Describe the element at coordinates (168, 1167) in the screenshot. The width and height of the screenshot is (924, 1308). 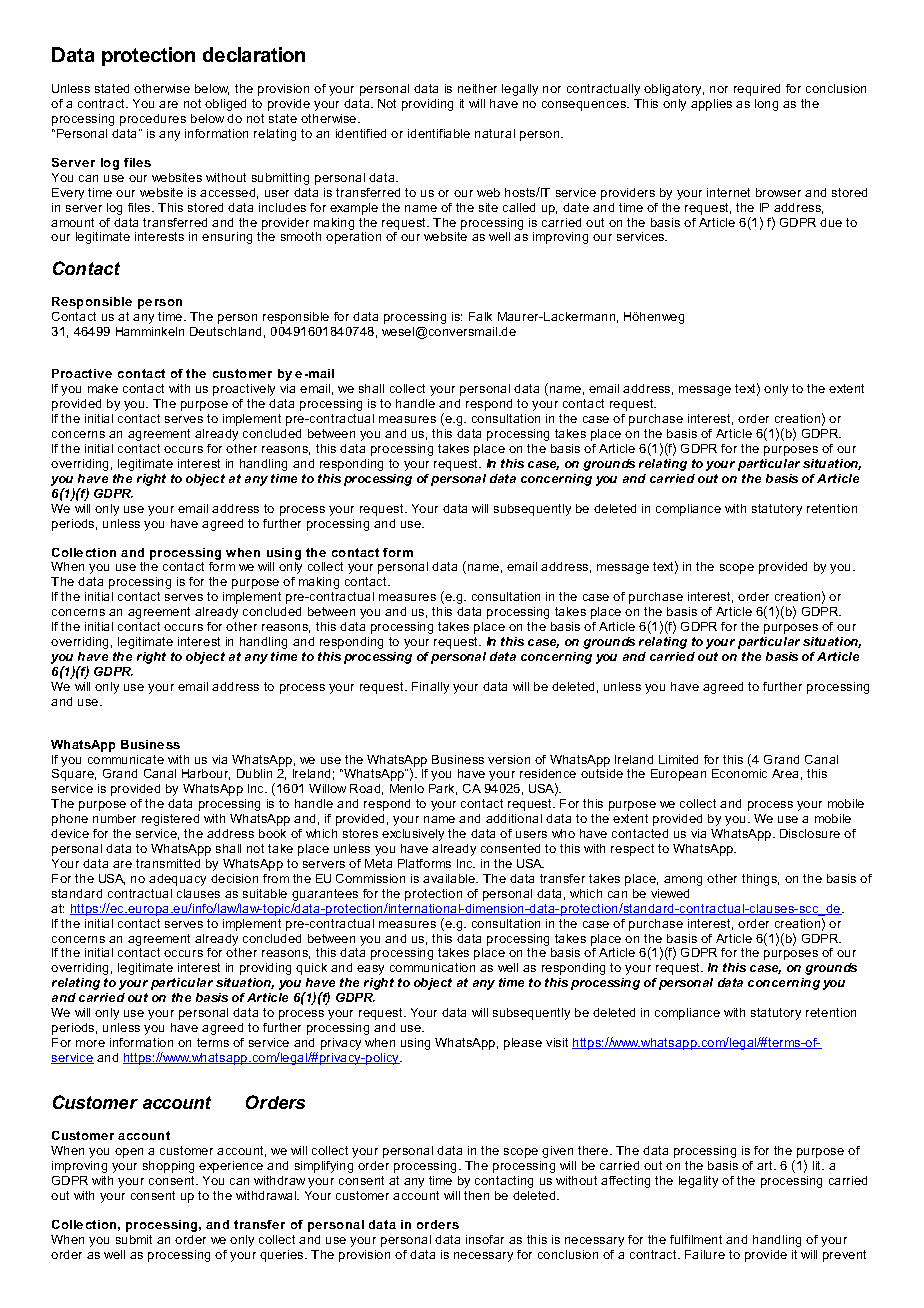
I see `shopping` at that location.
